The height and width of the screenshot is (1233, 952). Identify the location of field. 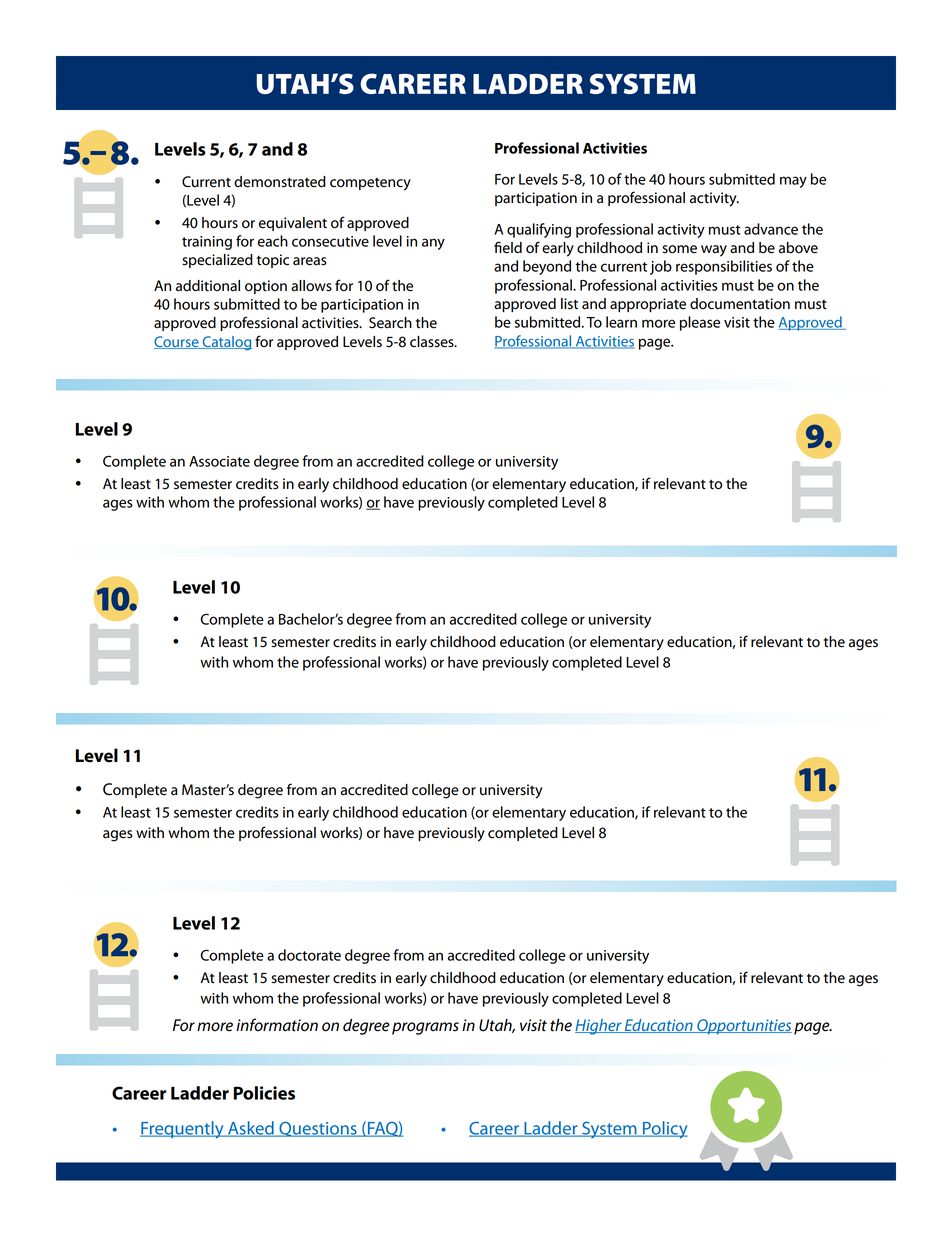
(508, 247).
